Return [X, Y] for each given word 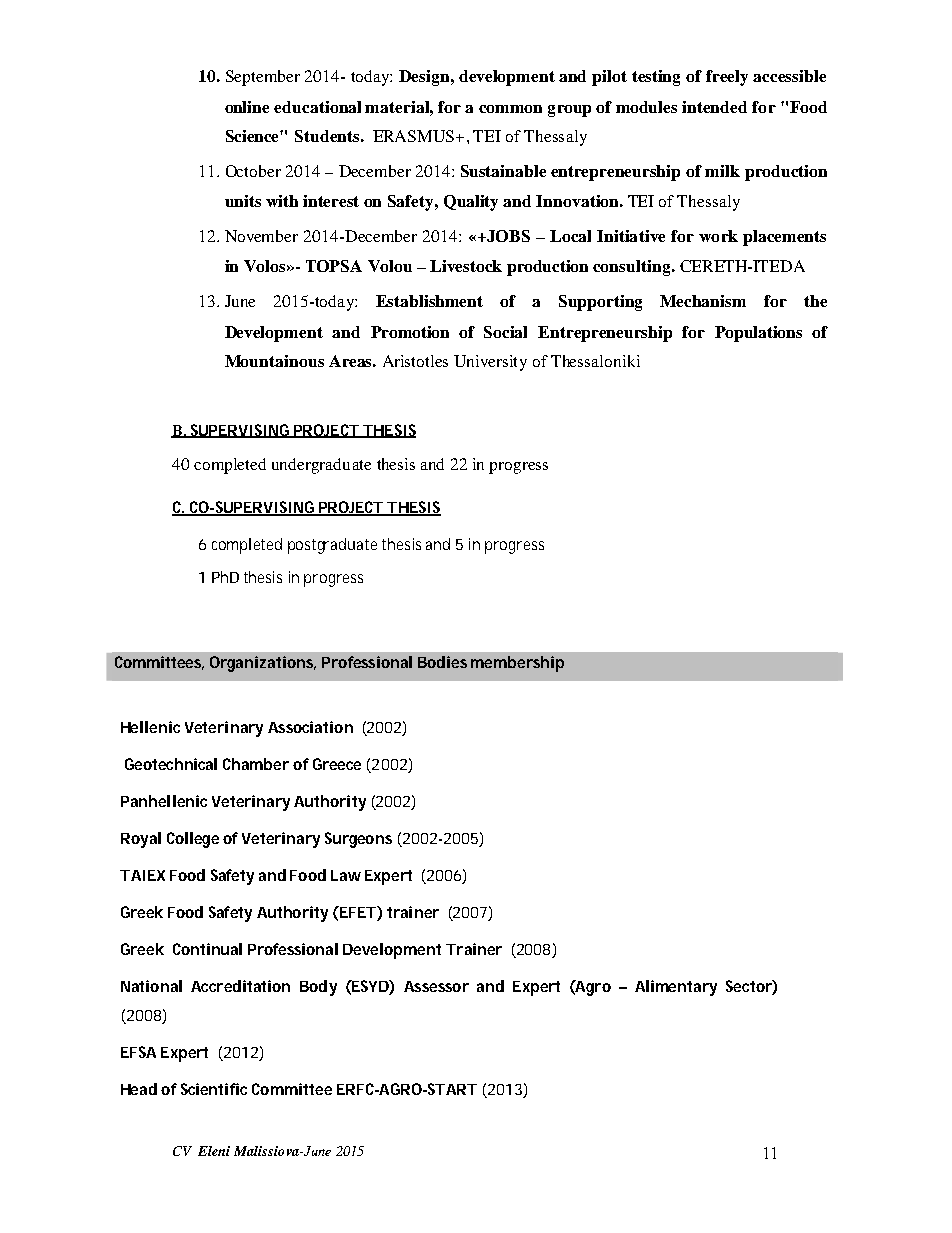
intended [714, 107]
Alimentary [676, 988]
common [510, 109]
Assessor [436, 986]
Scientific [214, 1089]
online [247, 107]
